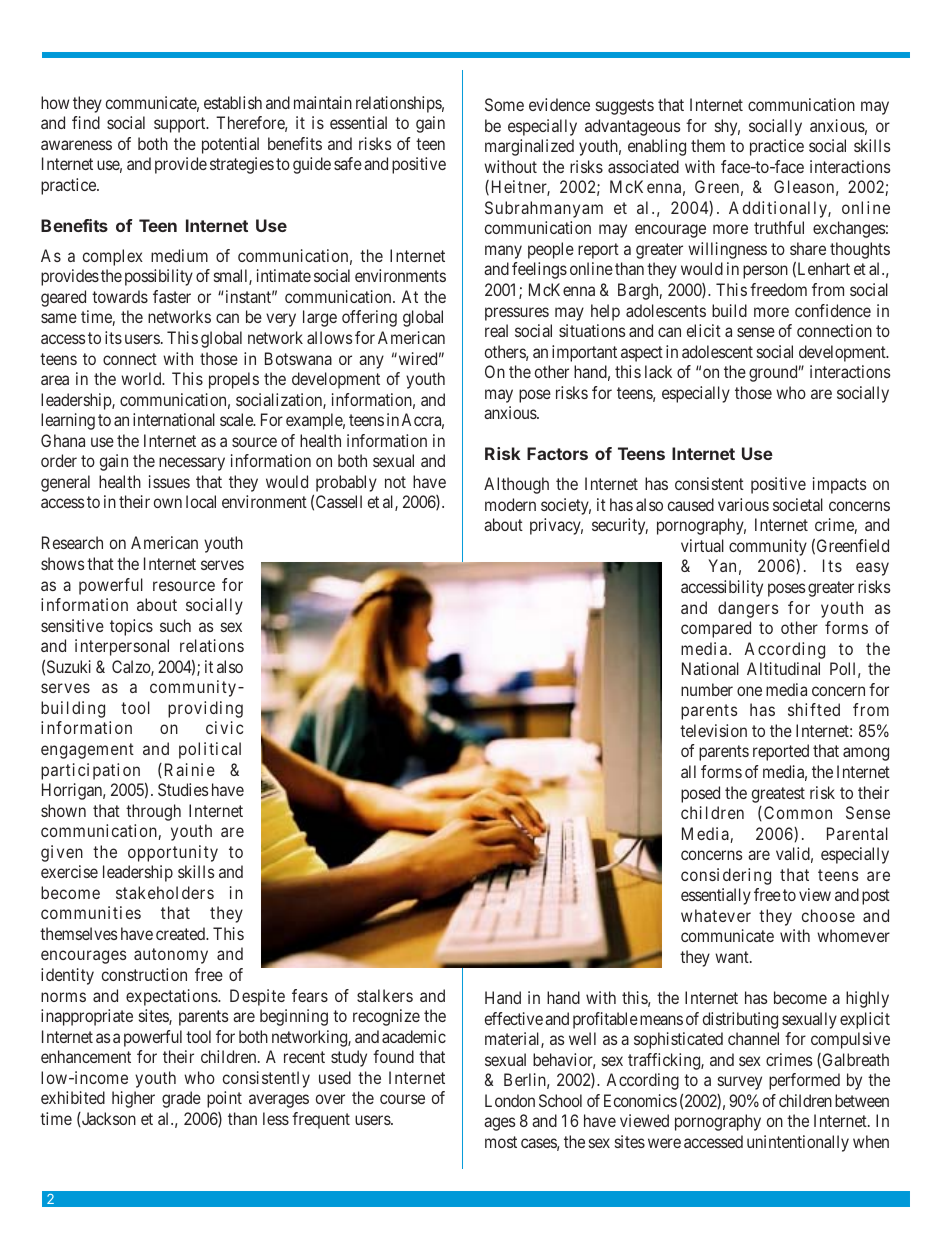 This screenshot has height=1233, width=952. Describe the element at coordinates (726, 876) in the screenshot. I see `considering` at that location.
